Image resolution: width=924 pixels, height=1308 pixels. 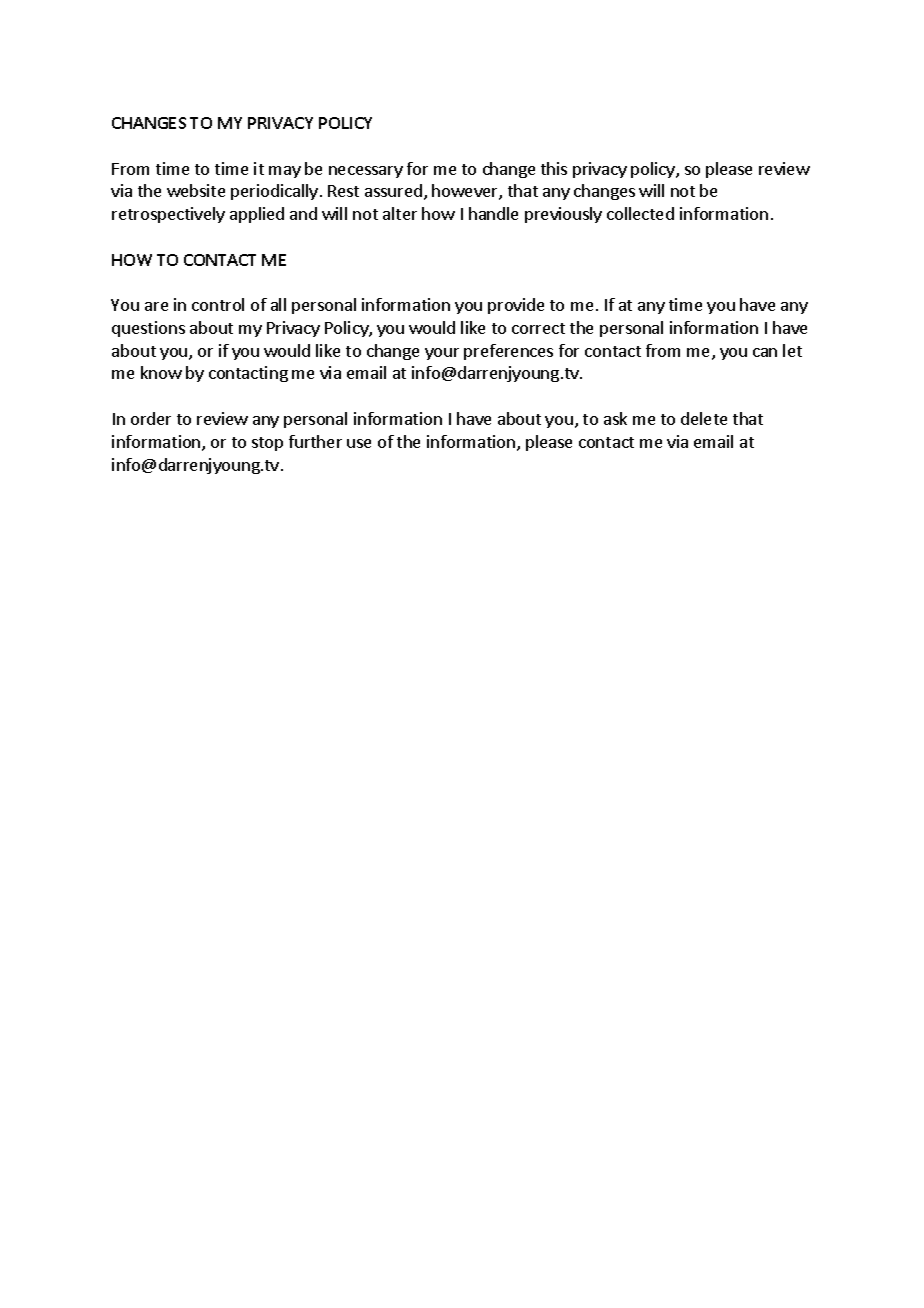 What do you see at coordinates (267, 444) in the screenshot?
I see `stop` at bounding box center [267, 444].
